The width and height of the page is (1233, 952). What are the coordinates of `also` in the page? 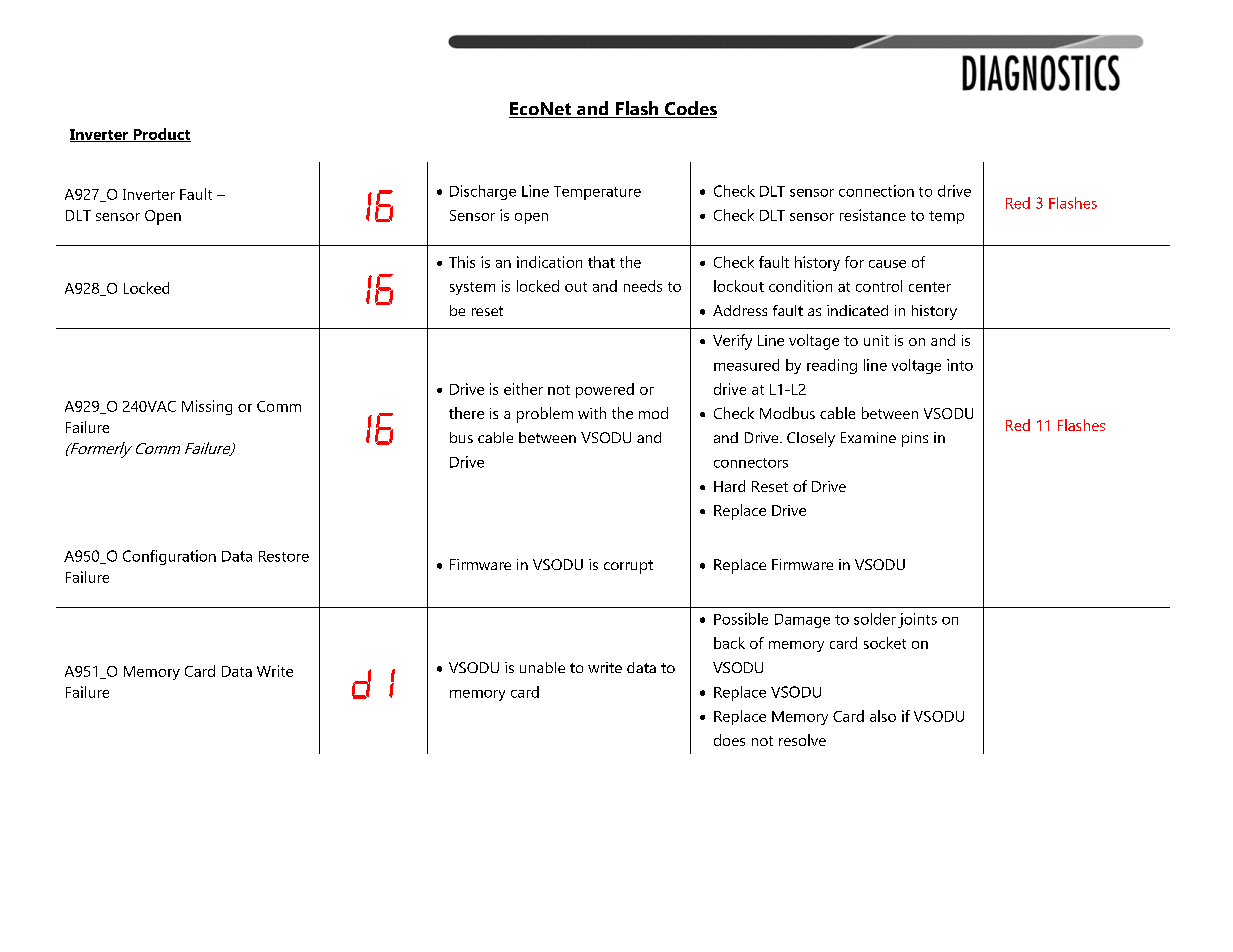 It's located at (883, 716).
